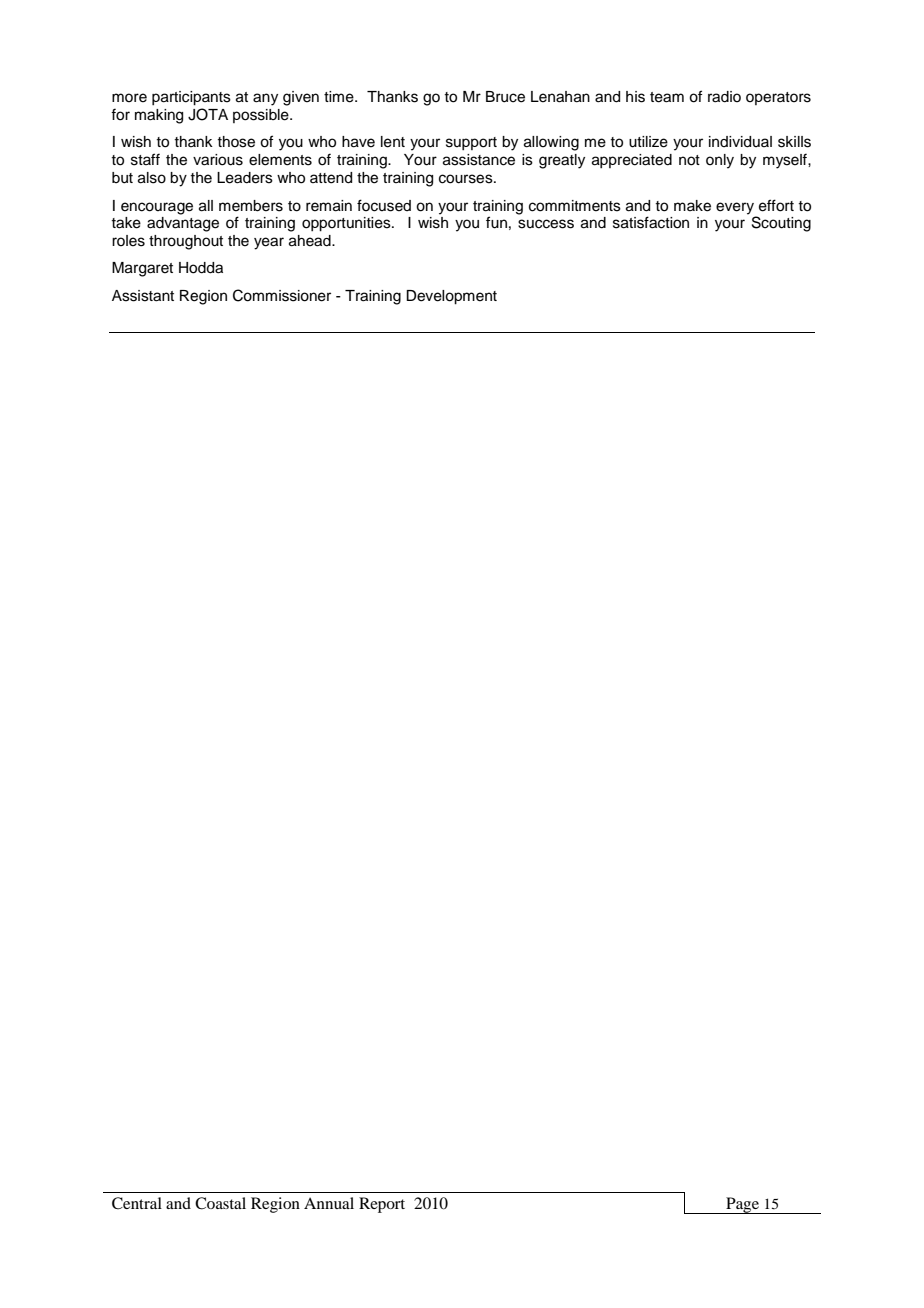 The image size is (924, 1308). I want to click on Central, so click(137, 1203).
